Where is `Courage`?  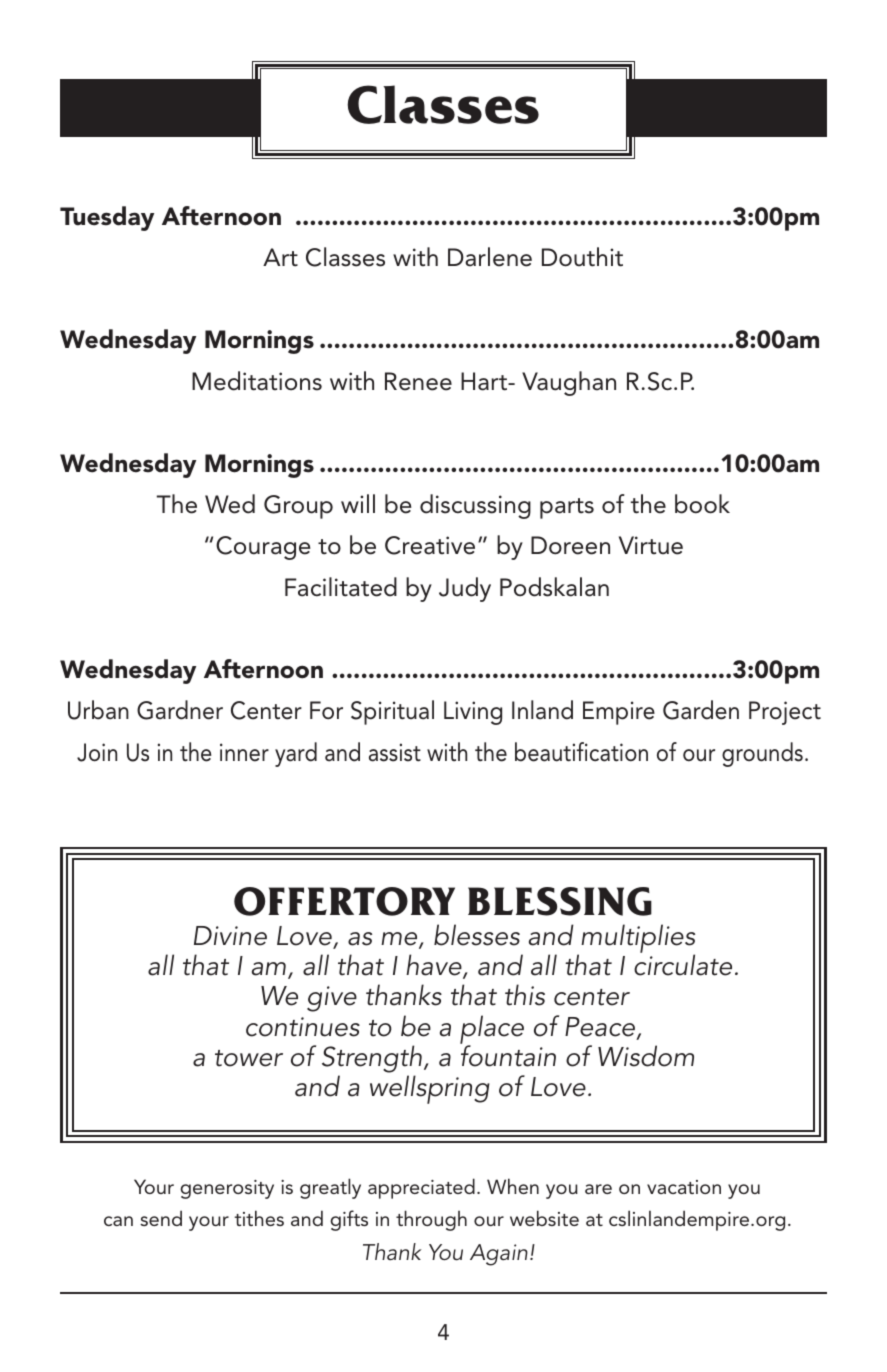 Courage is located at coordinates (263, 548).
